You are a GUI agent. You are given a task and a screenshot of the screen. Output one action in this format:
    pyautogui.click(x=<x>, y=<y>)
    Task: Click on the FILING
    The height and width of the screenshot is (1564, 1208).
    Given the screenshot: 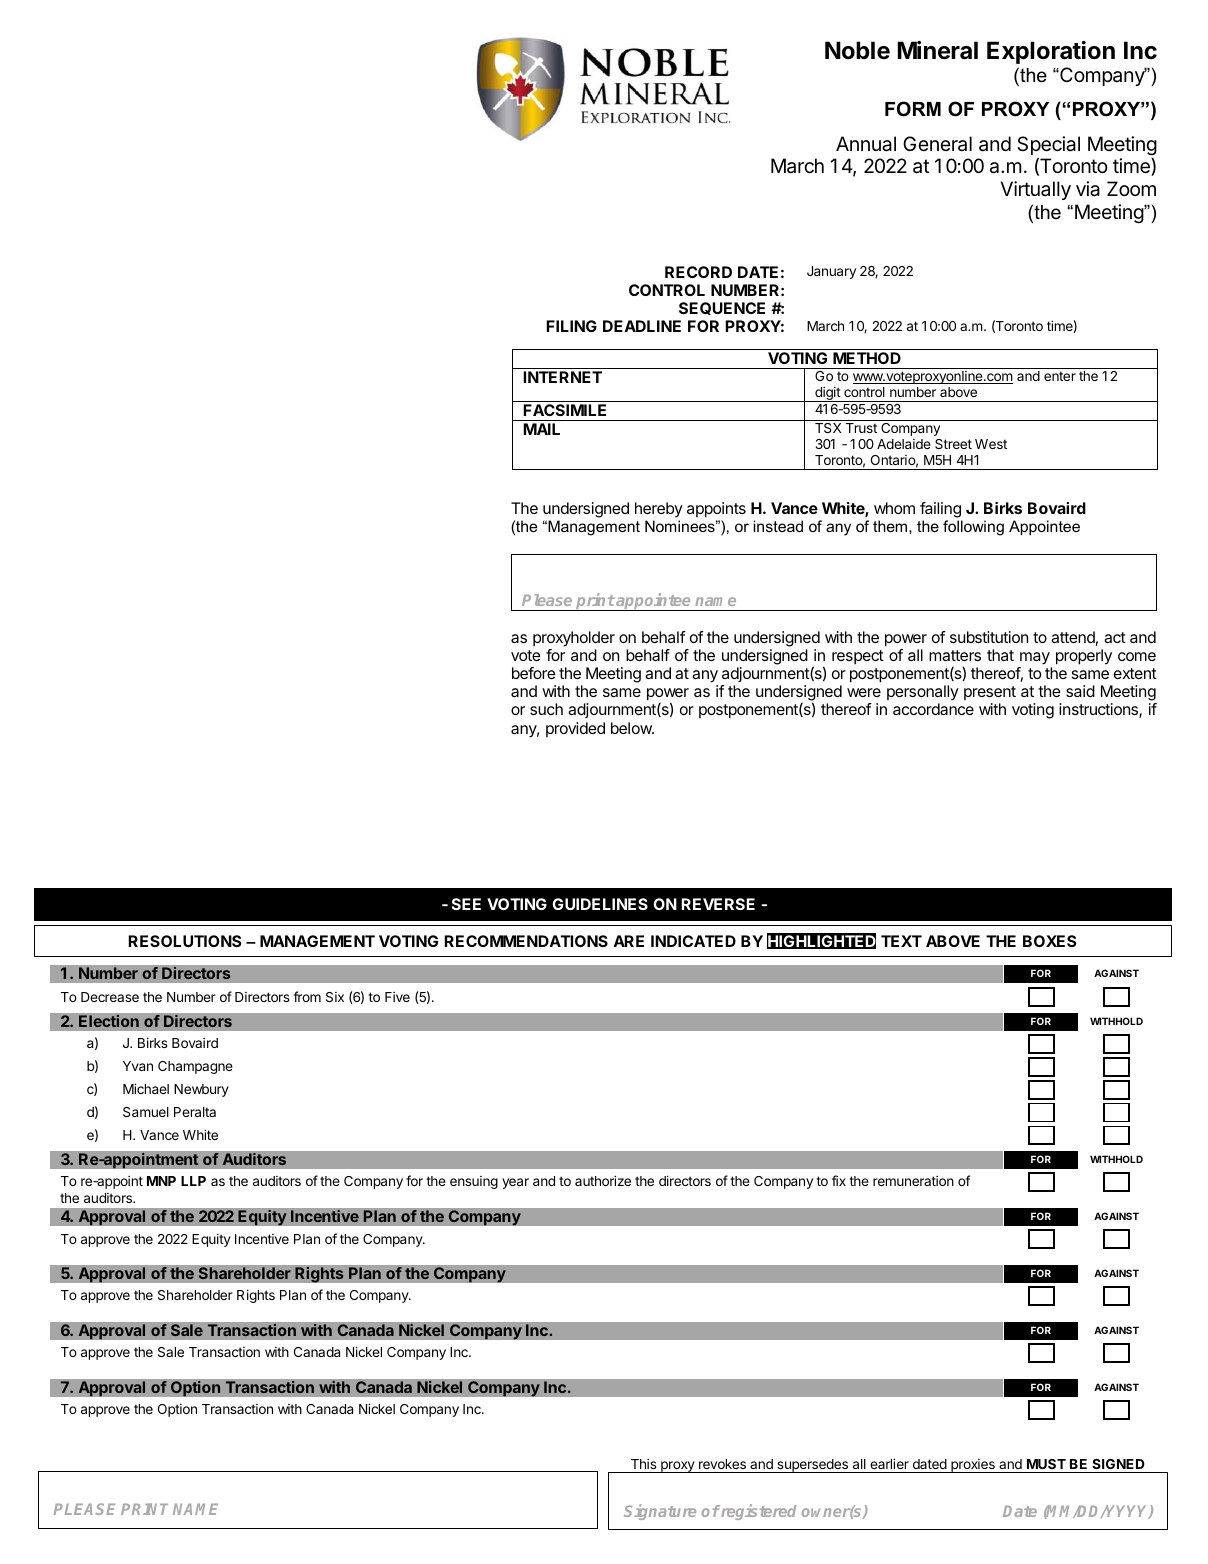 What is the action you would take?
    pyautogui.click(x=571, y=326)
